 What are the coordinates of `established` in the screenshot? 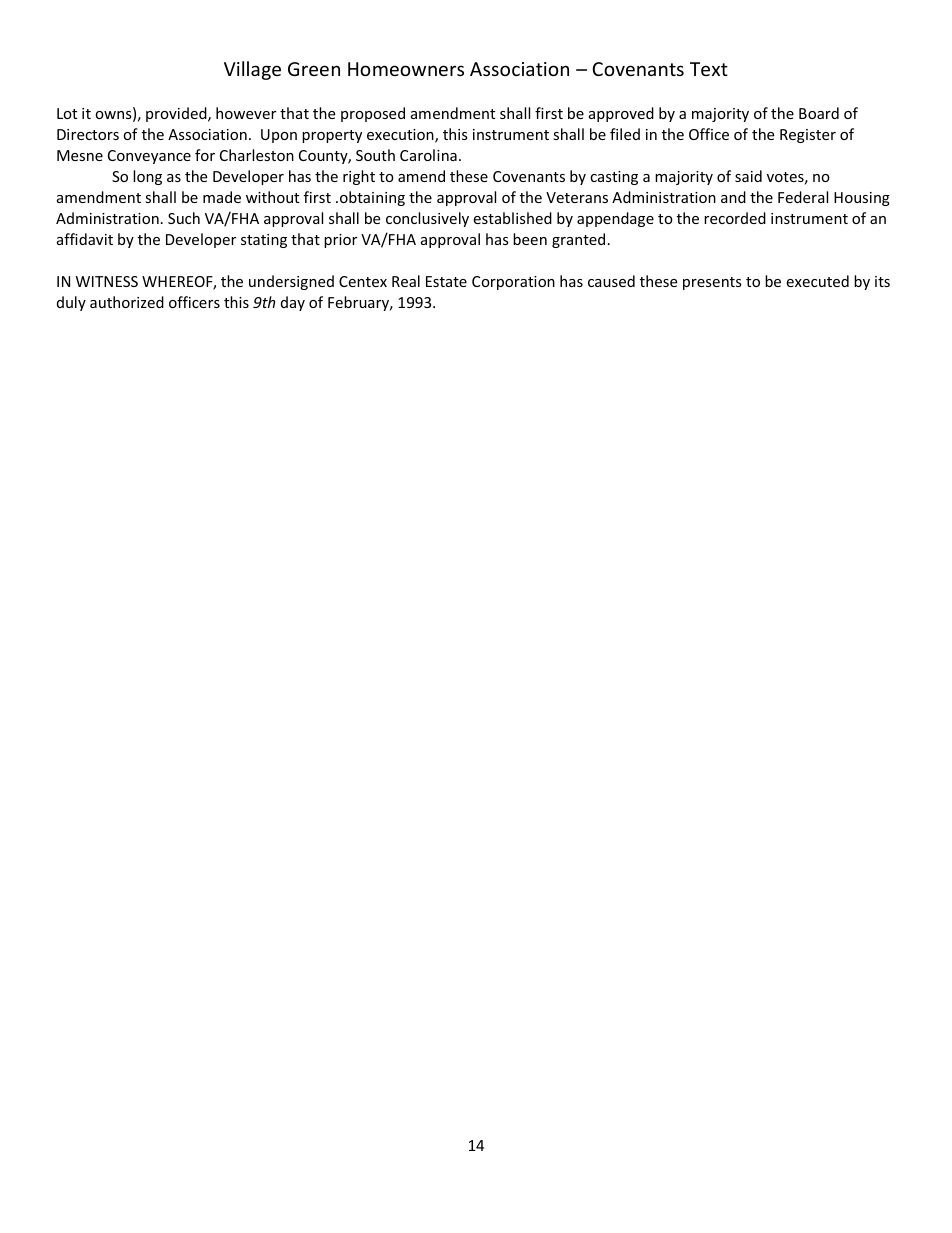 It's located at (512, 218).
